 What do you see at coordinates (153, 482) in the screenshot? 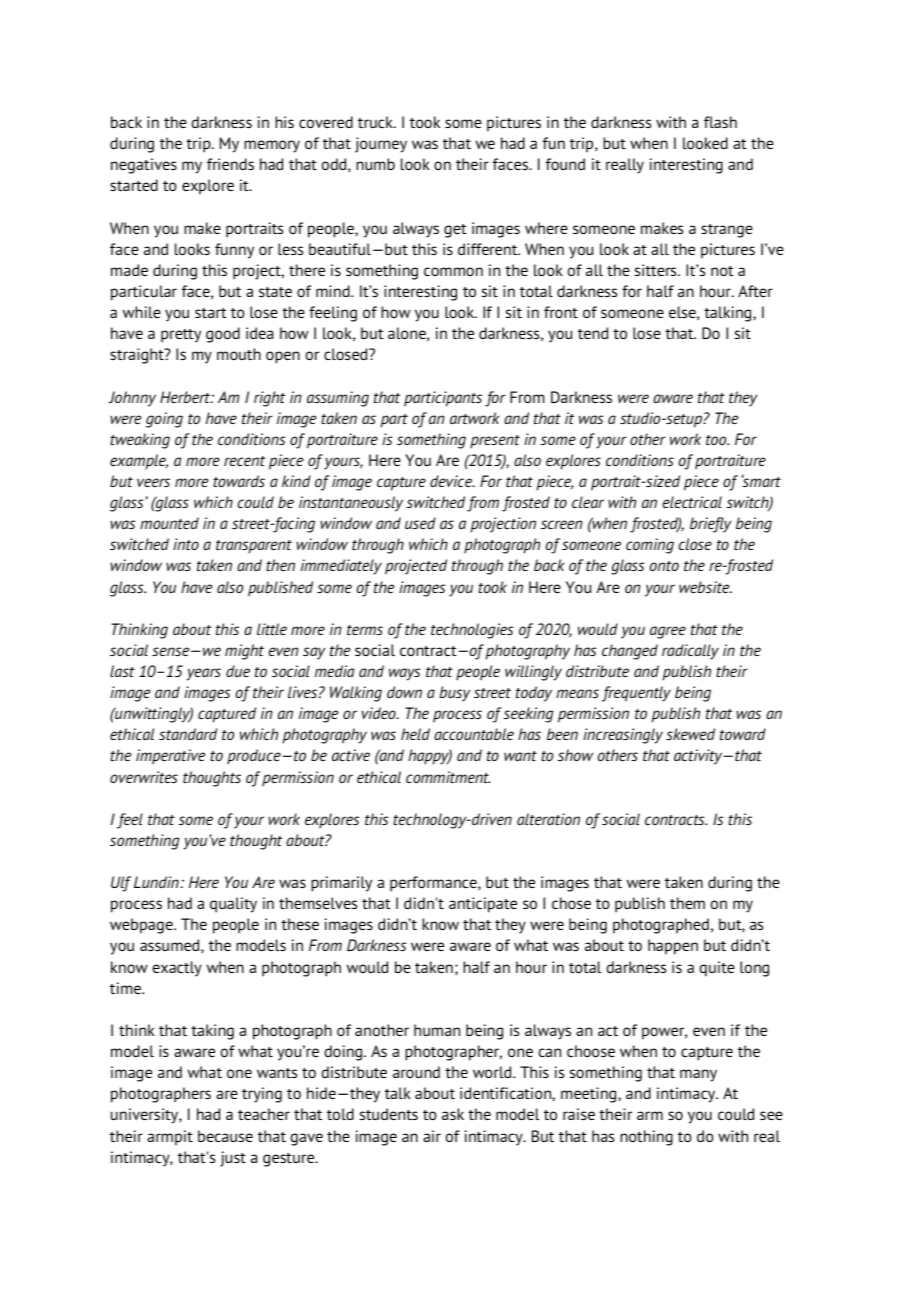
I see `veers` at bounding box center [153, 482].
